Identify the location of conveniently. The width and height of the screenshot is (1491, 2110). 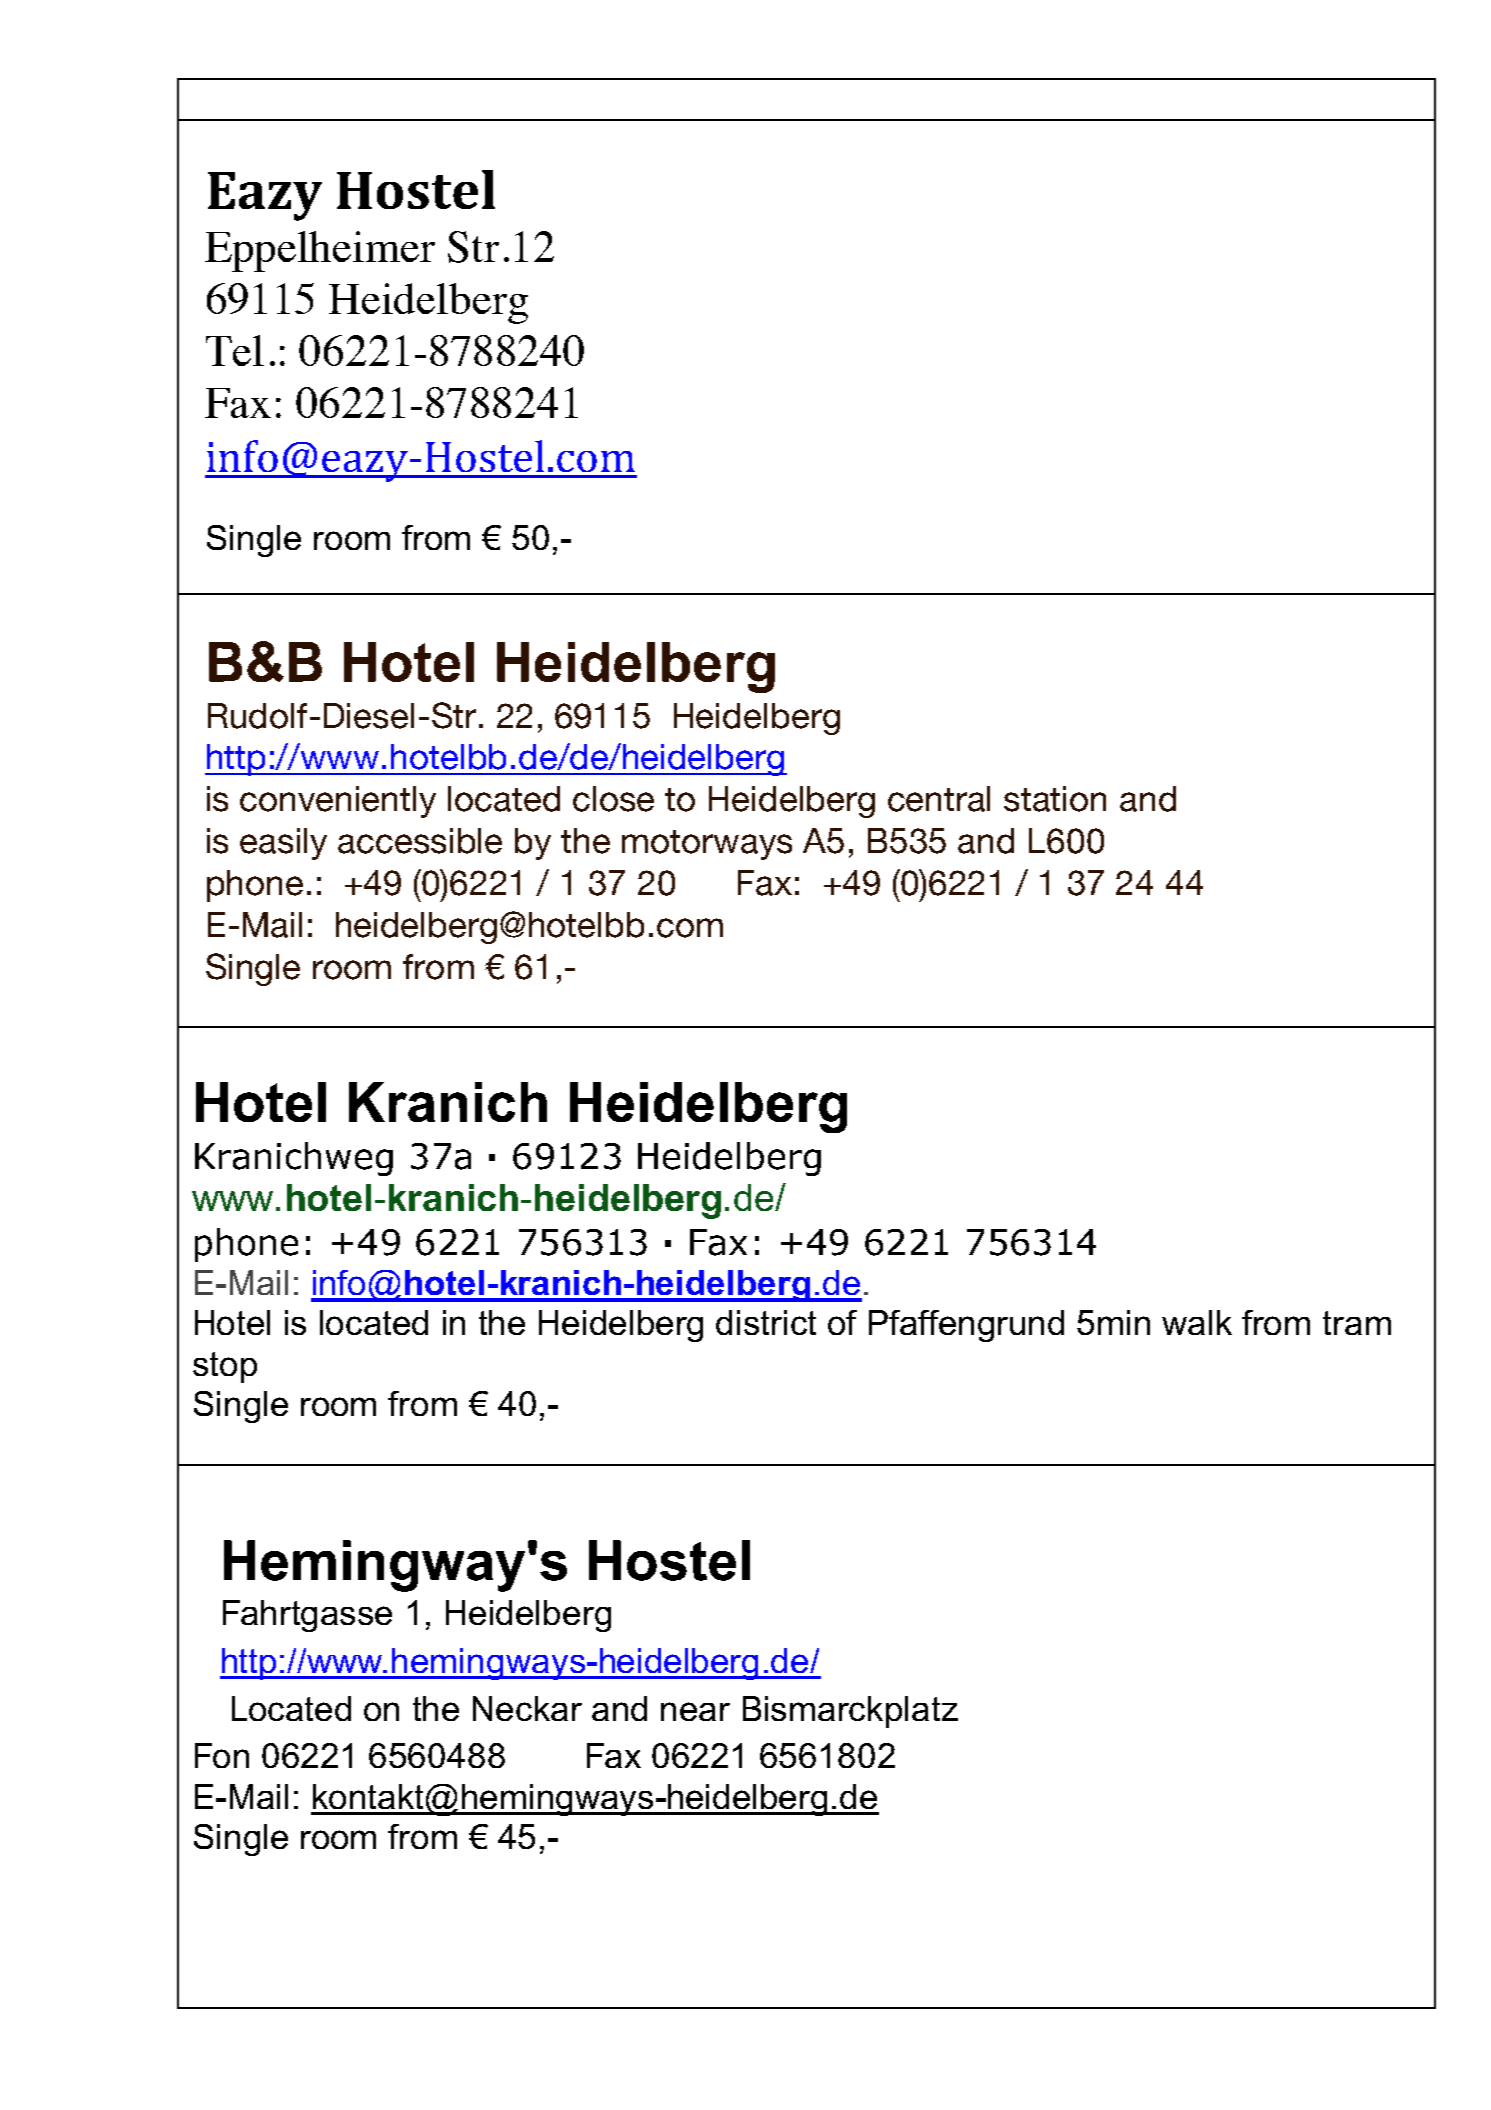
(338, 802).
